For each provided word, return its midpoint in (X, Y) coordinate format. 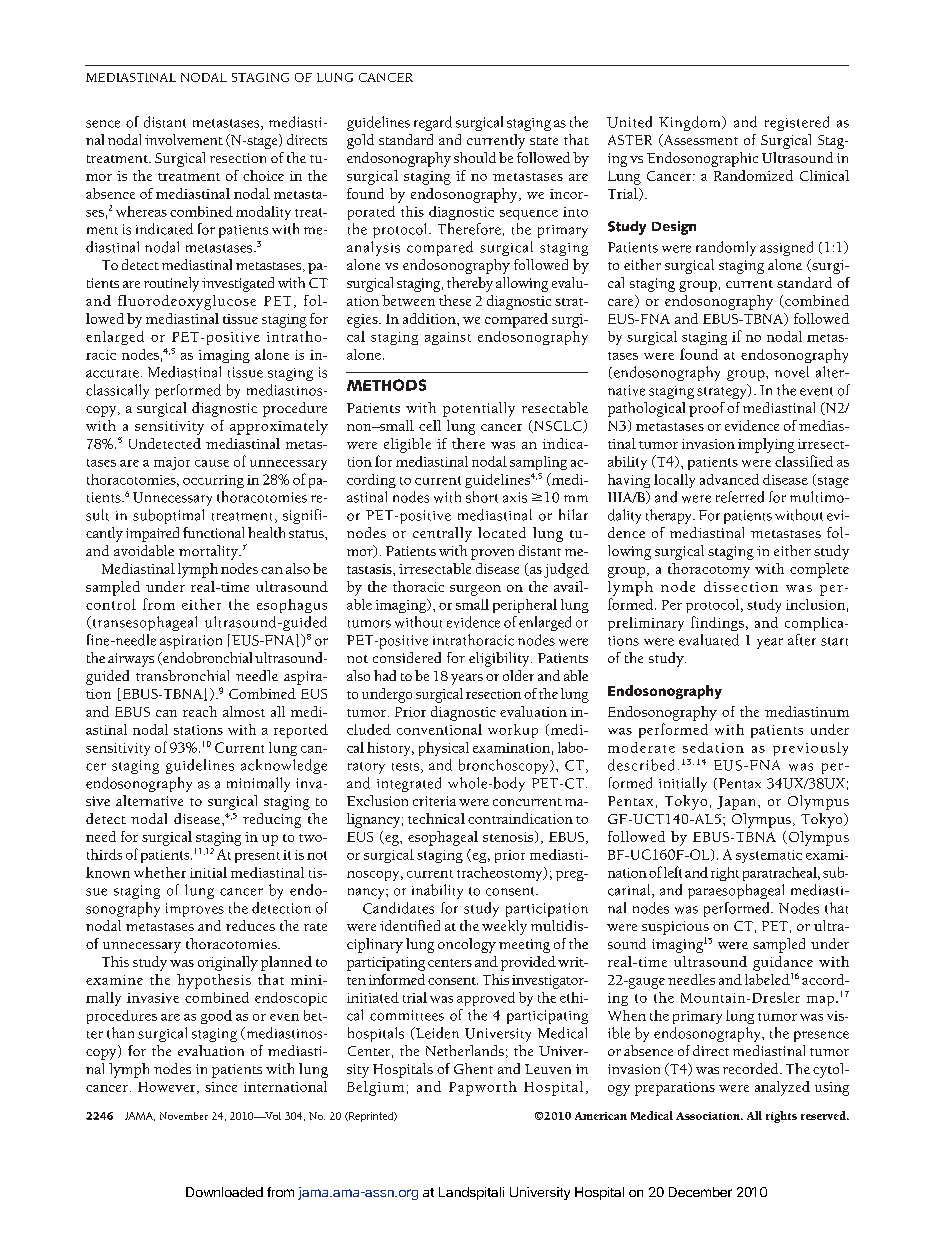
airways (131, 660)
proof (707, 409)
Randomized (753, 175)
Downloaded (224, 1192)
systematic (769, 856)
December (700, 1192)
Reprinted (371, 1117)
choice (263, 175)
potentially (479, 409)
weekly (504, 927)
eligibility (500, 659)
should (475, 157)
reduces (250, 925)
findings (717, 623)
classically (117, 391)
